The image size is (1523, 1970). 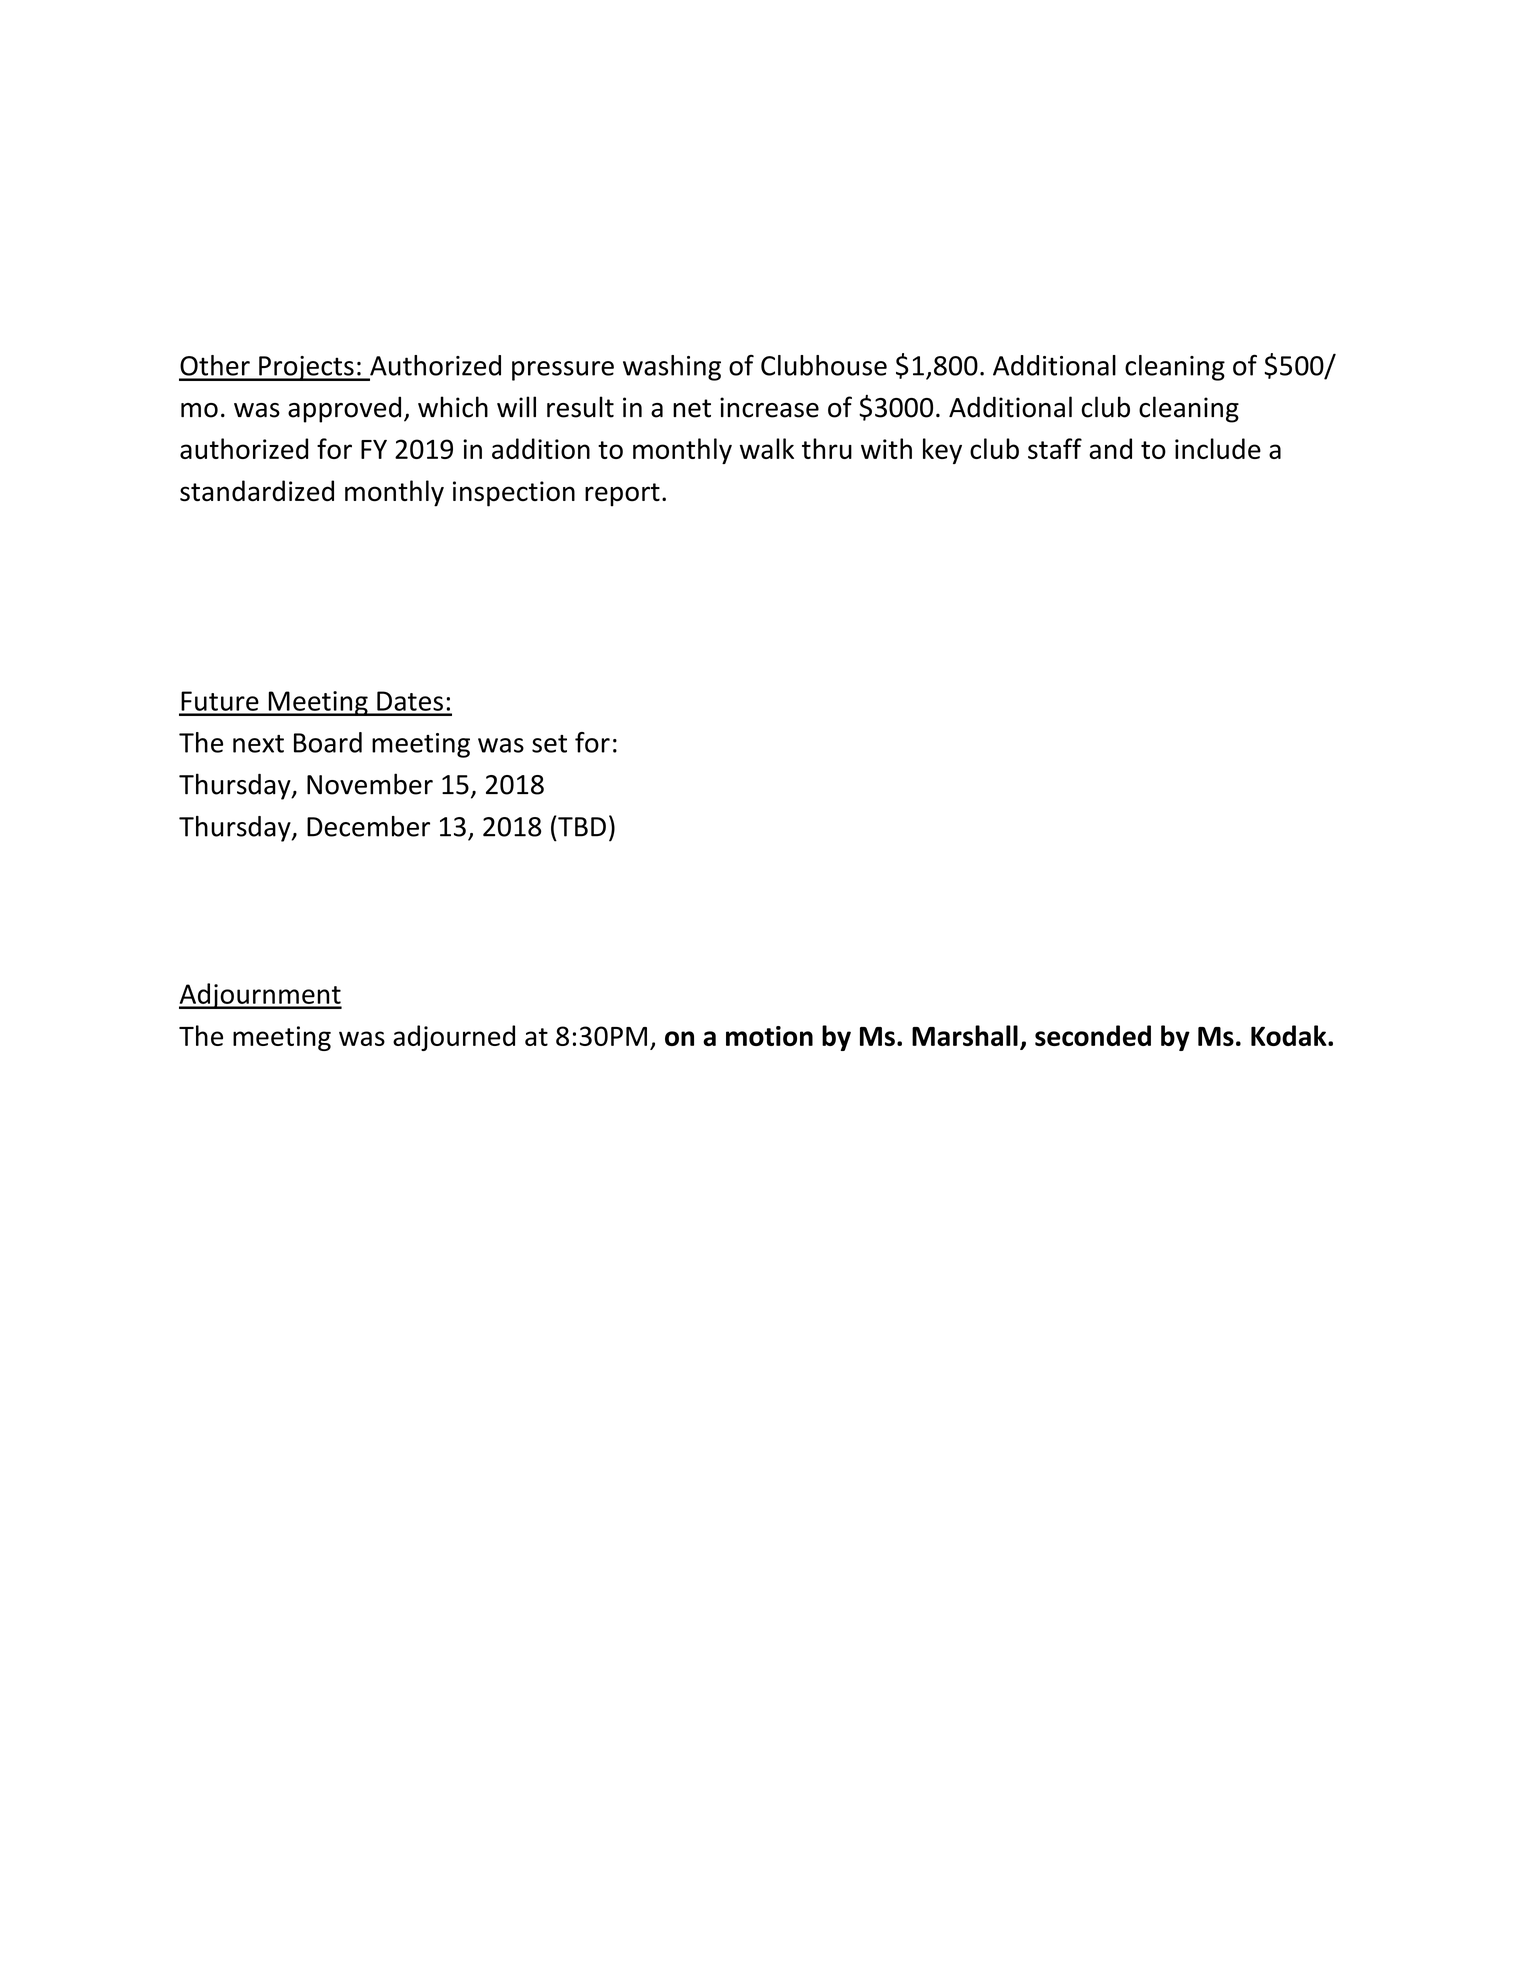 What do you see at coordinates (581, 826) in the page?
I see `TBD` at bounding box center [581, 826].
